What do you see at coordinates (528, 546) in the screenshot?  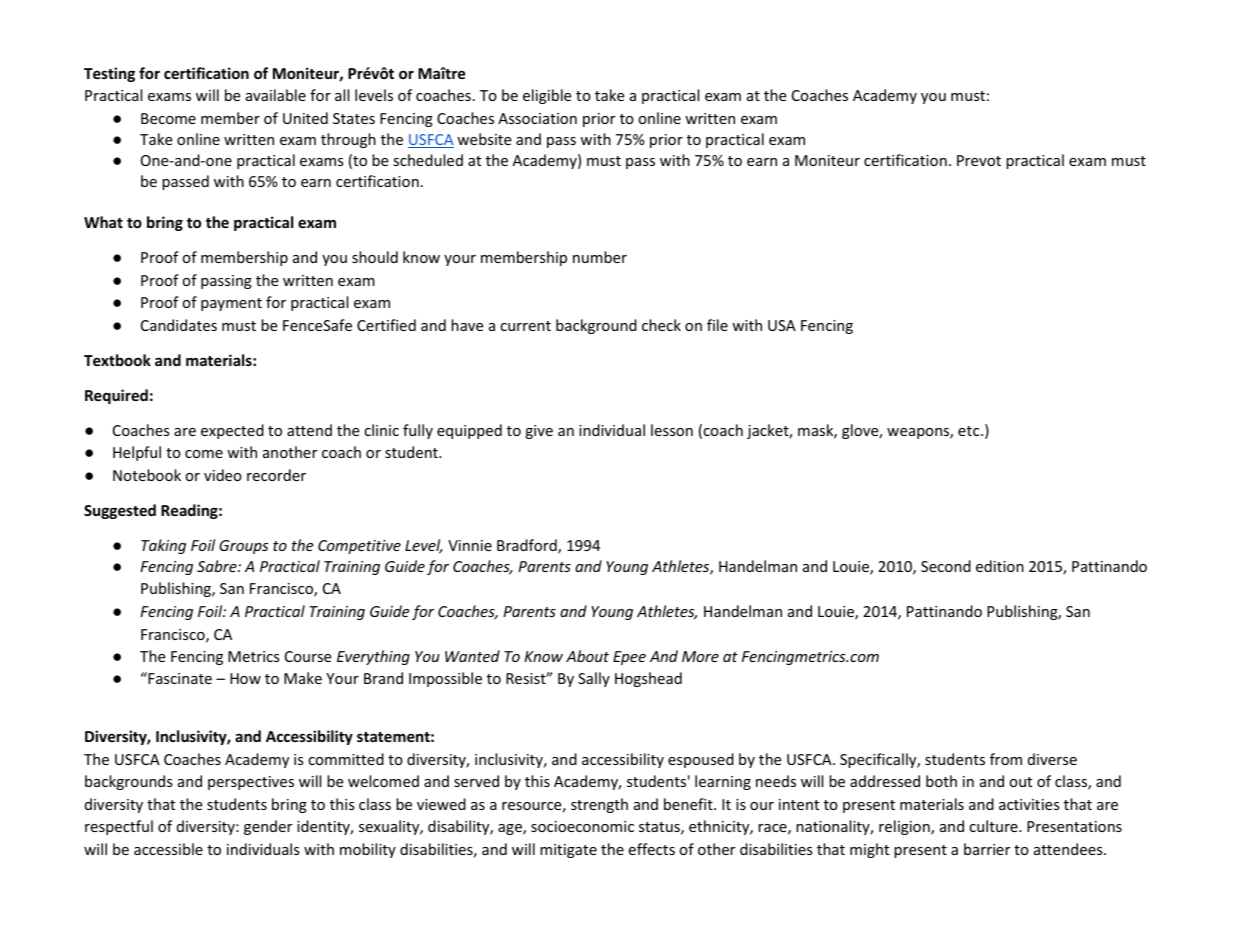 I see `Bradford` at bounding box center [528, 546].
